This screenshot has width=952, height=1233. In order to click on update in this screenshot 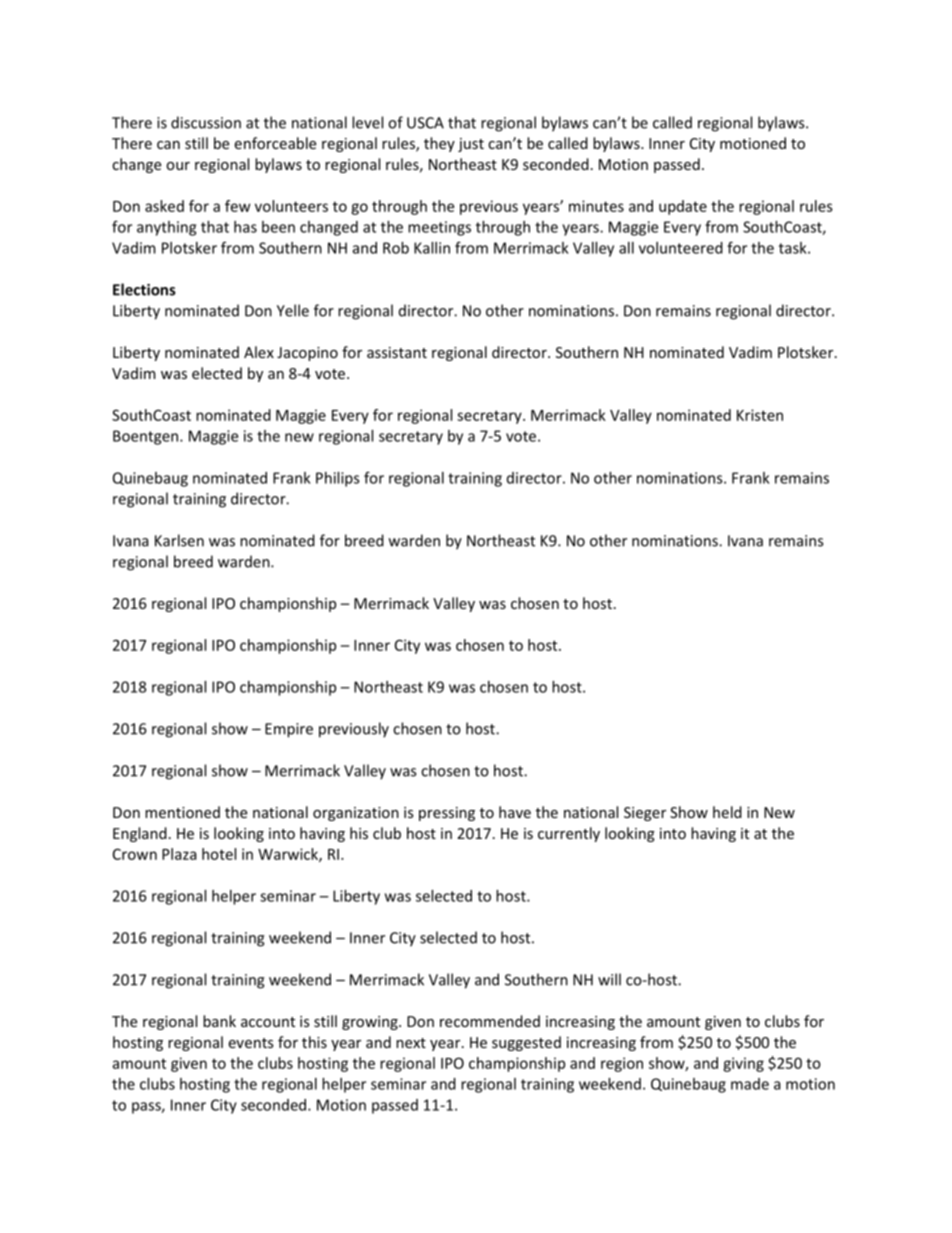, I will do `click(683, 207)`.
